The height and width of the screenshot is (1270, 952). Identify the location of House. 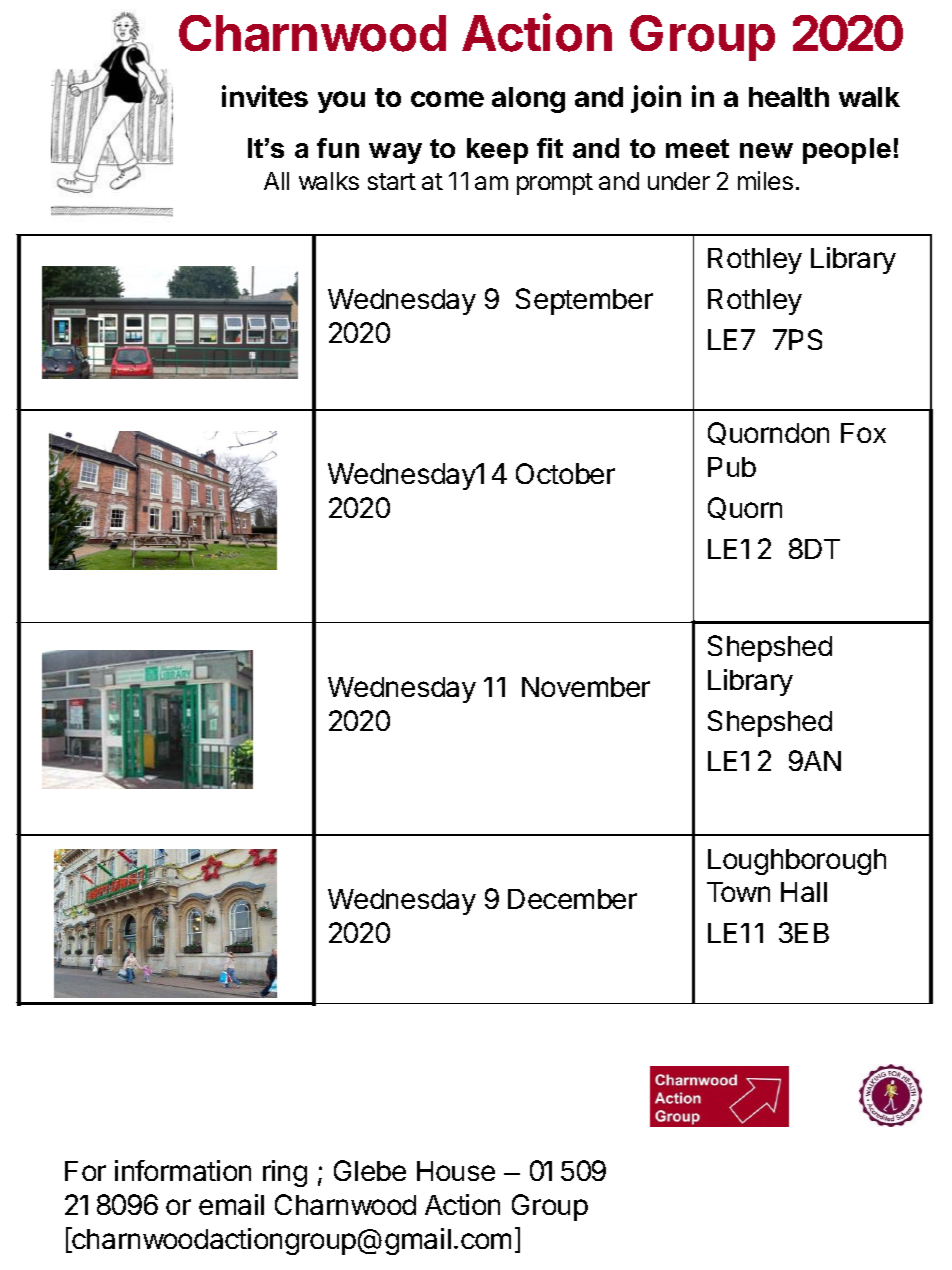
(456, 1171).
